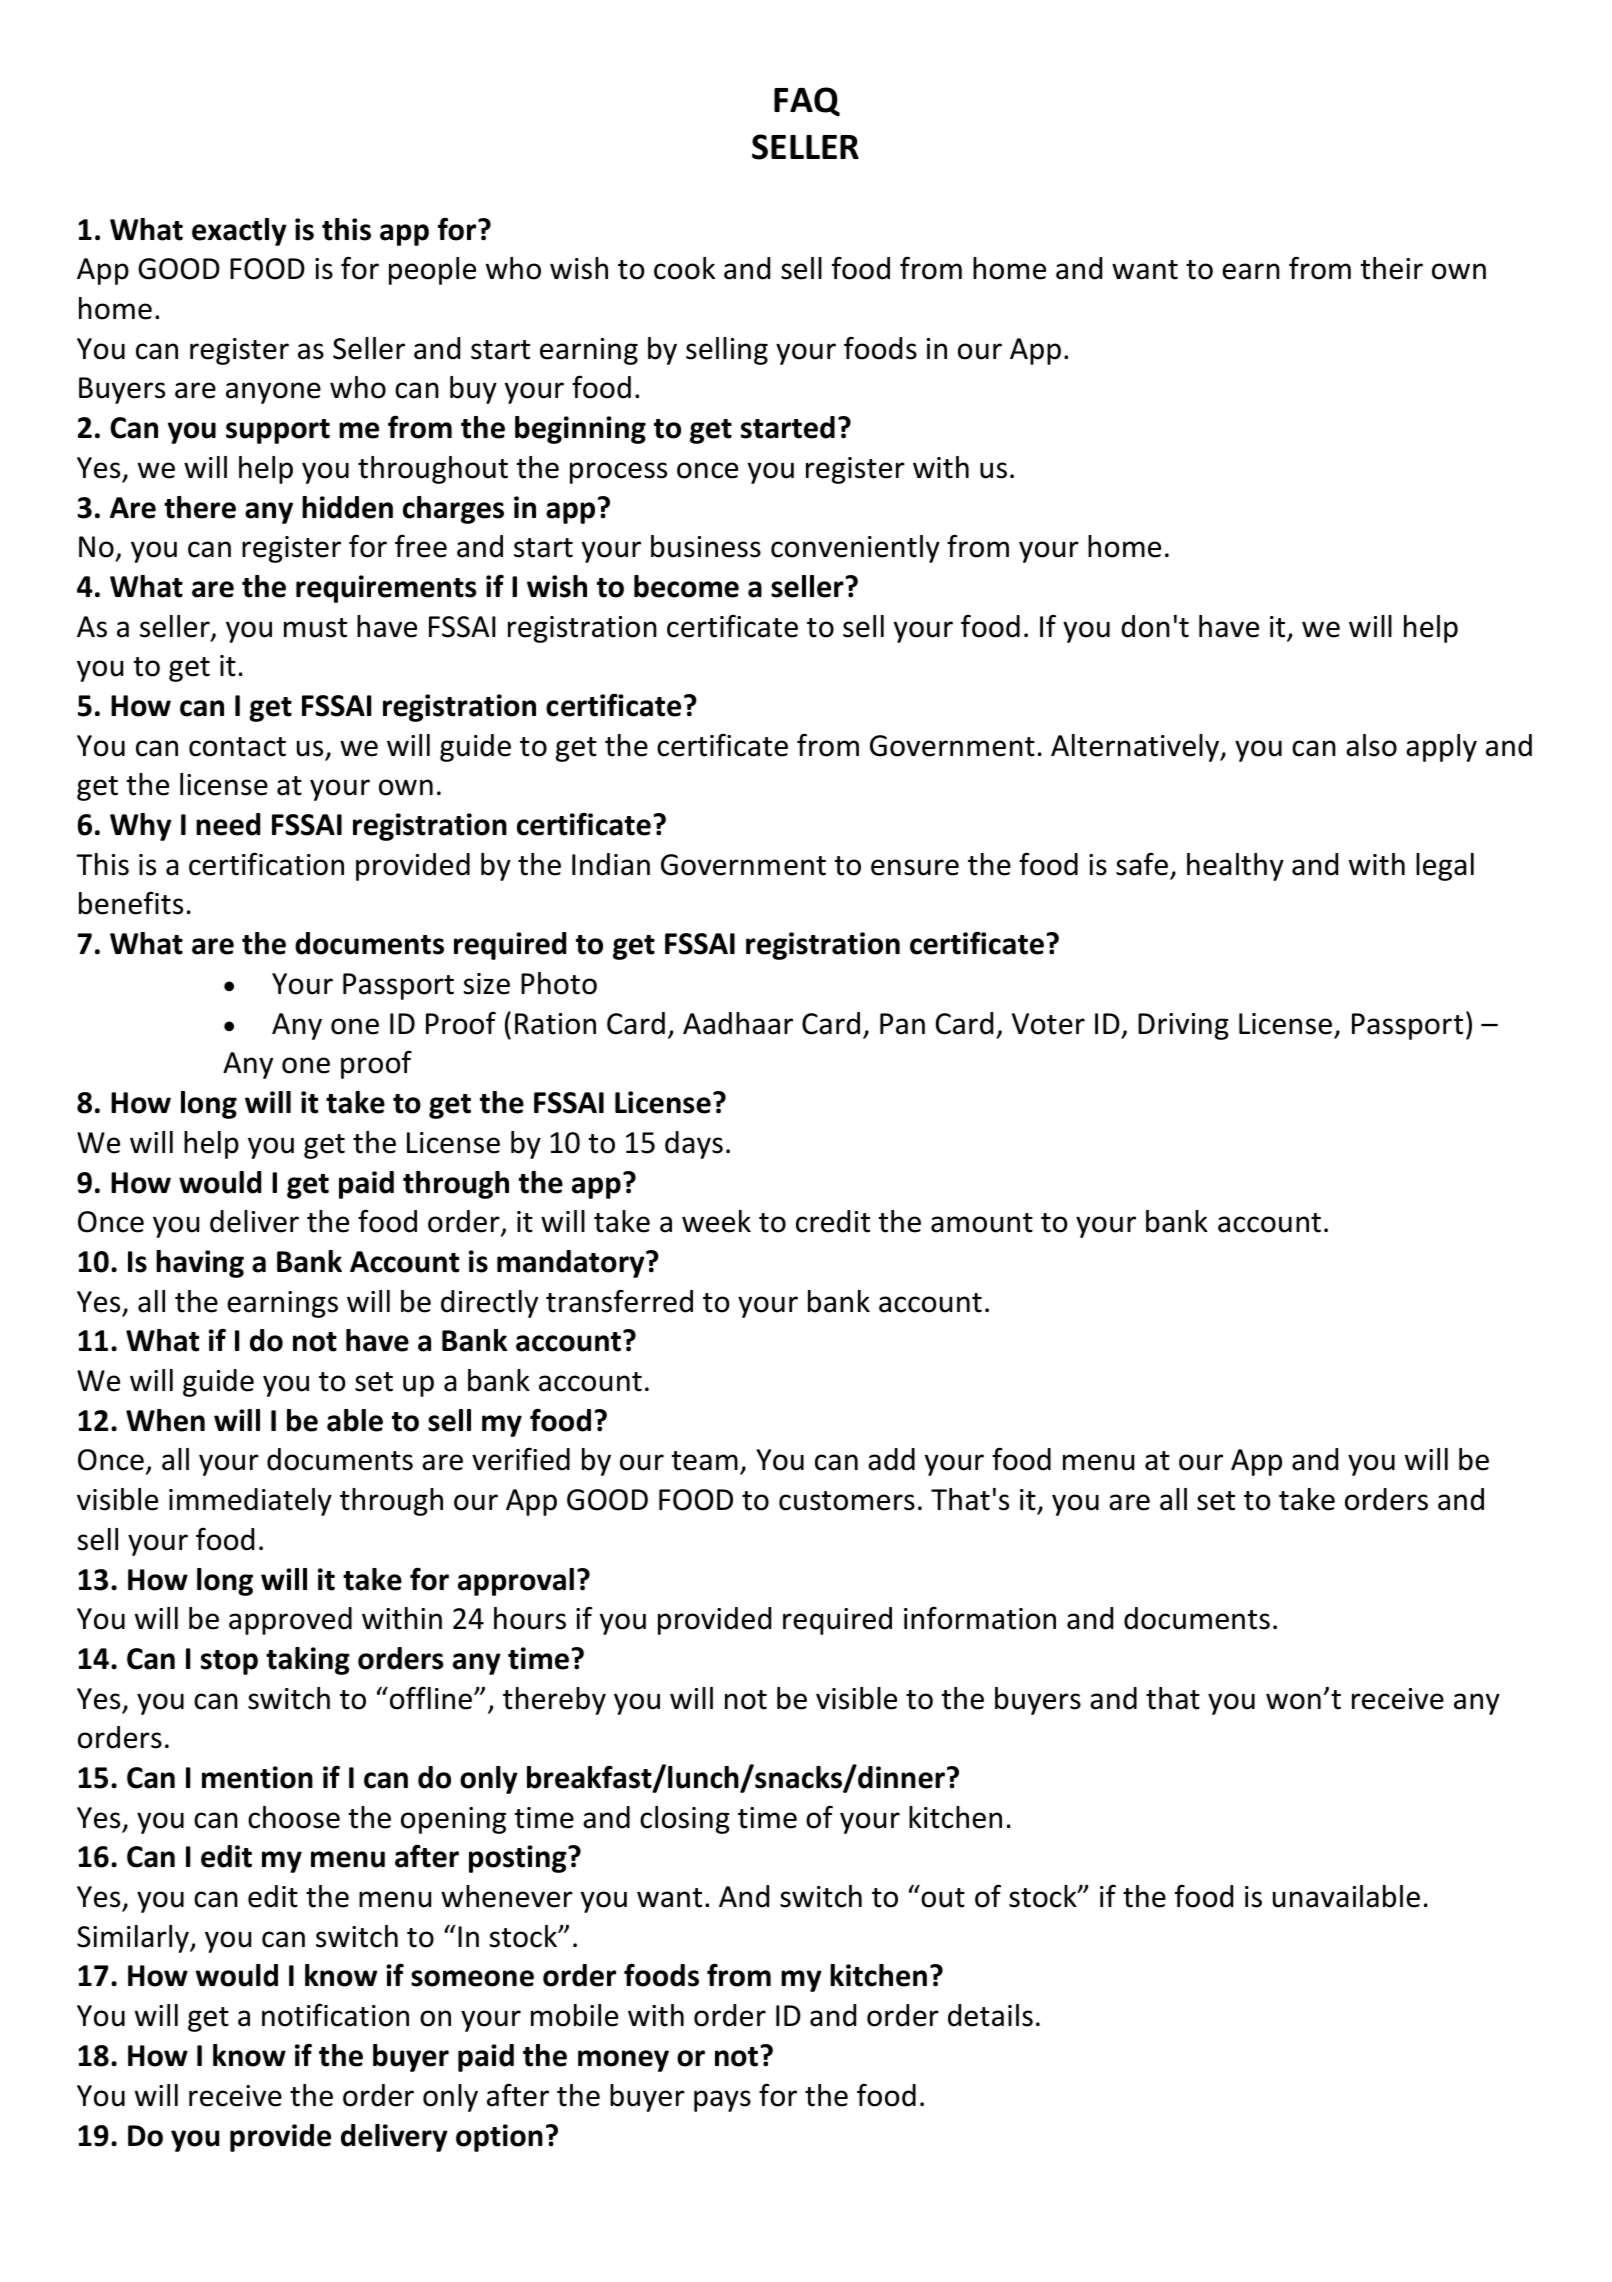  I want to click on Driving, so click(1183, 1026).
